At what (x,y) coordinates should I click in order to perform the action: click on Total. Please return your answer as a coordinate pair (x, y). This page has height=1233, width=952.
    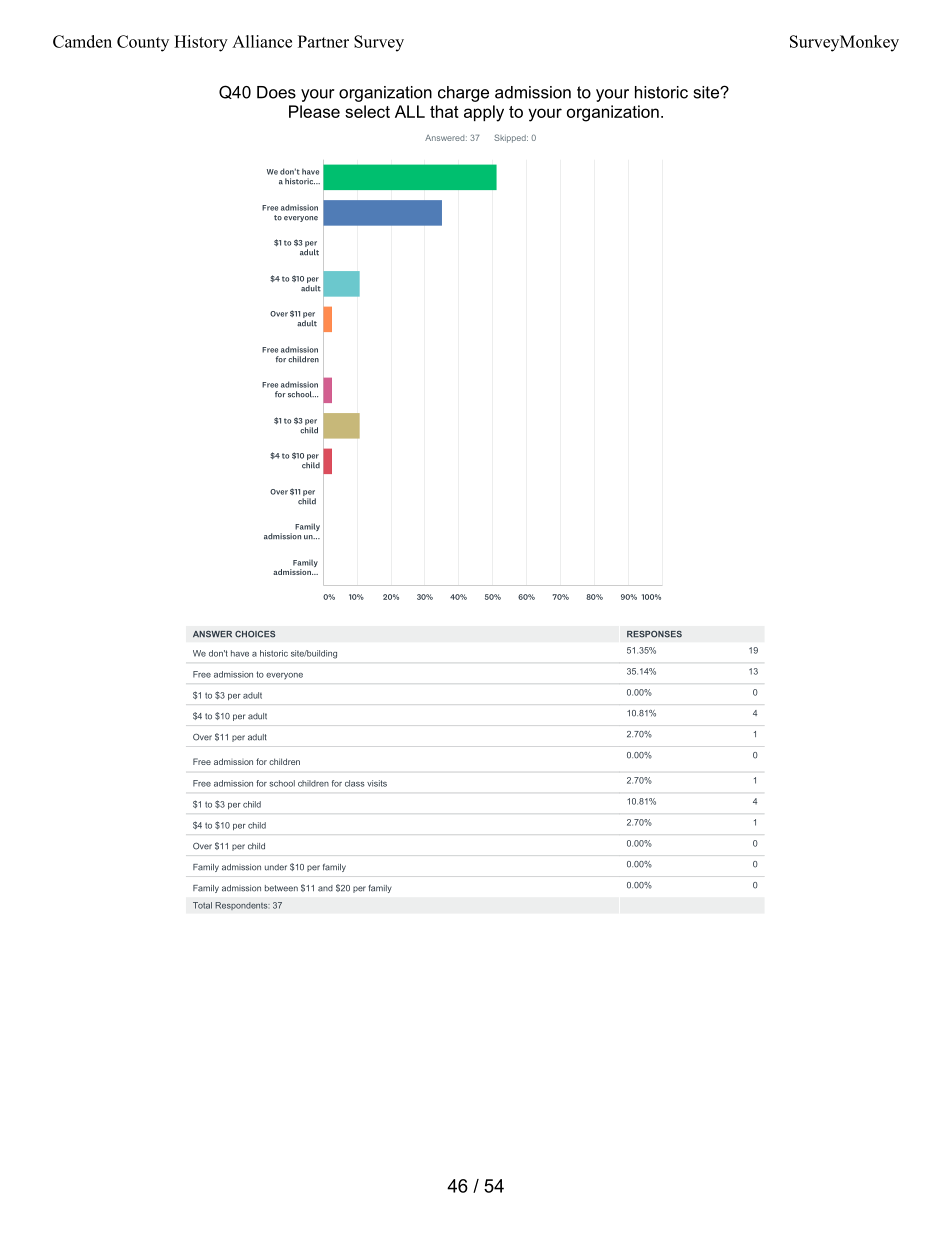
    Looking at the image, I should click on (202, 905).
